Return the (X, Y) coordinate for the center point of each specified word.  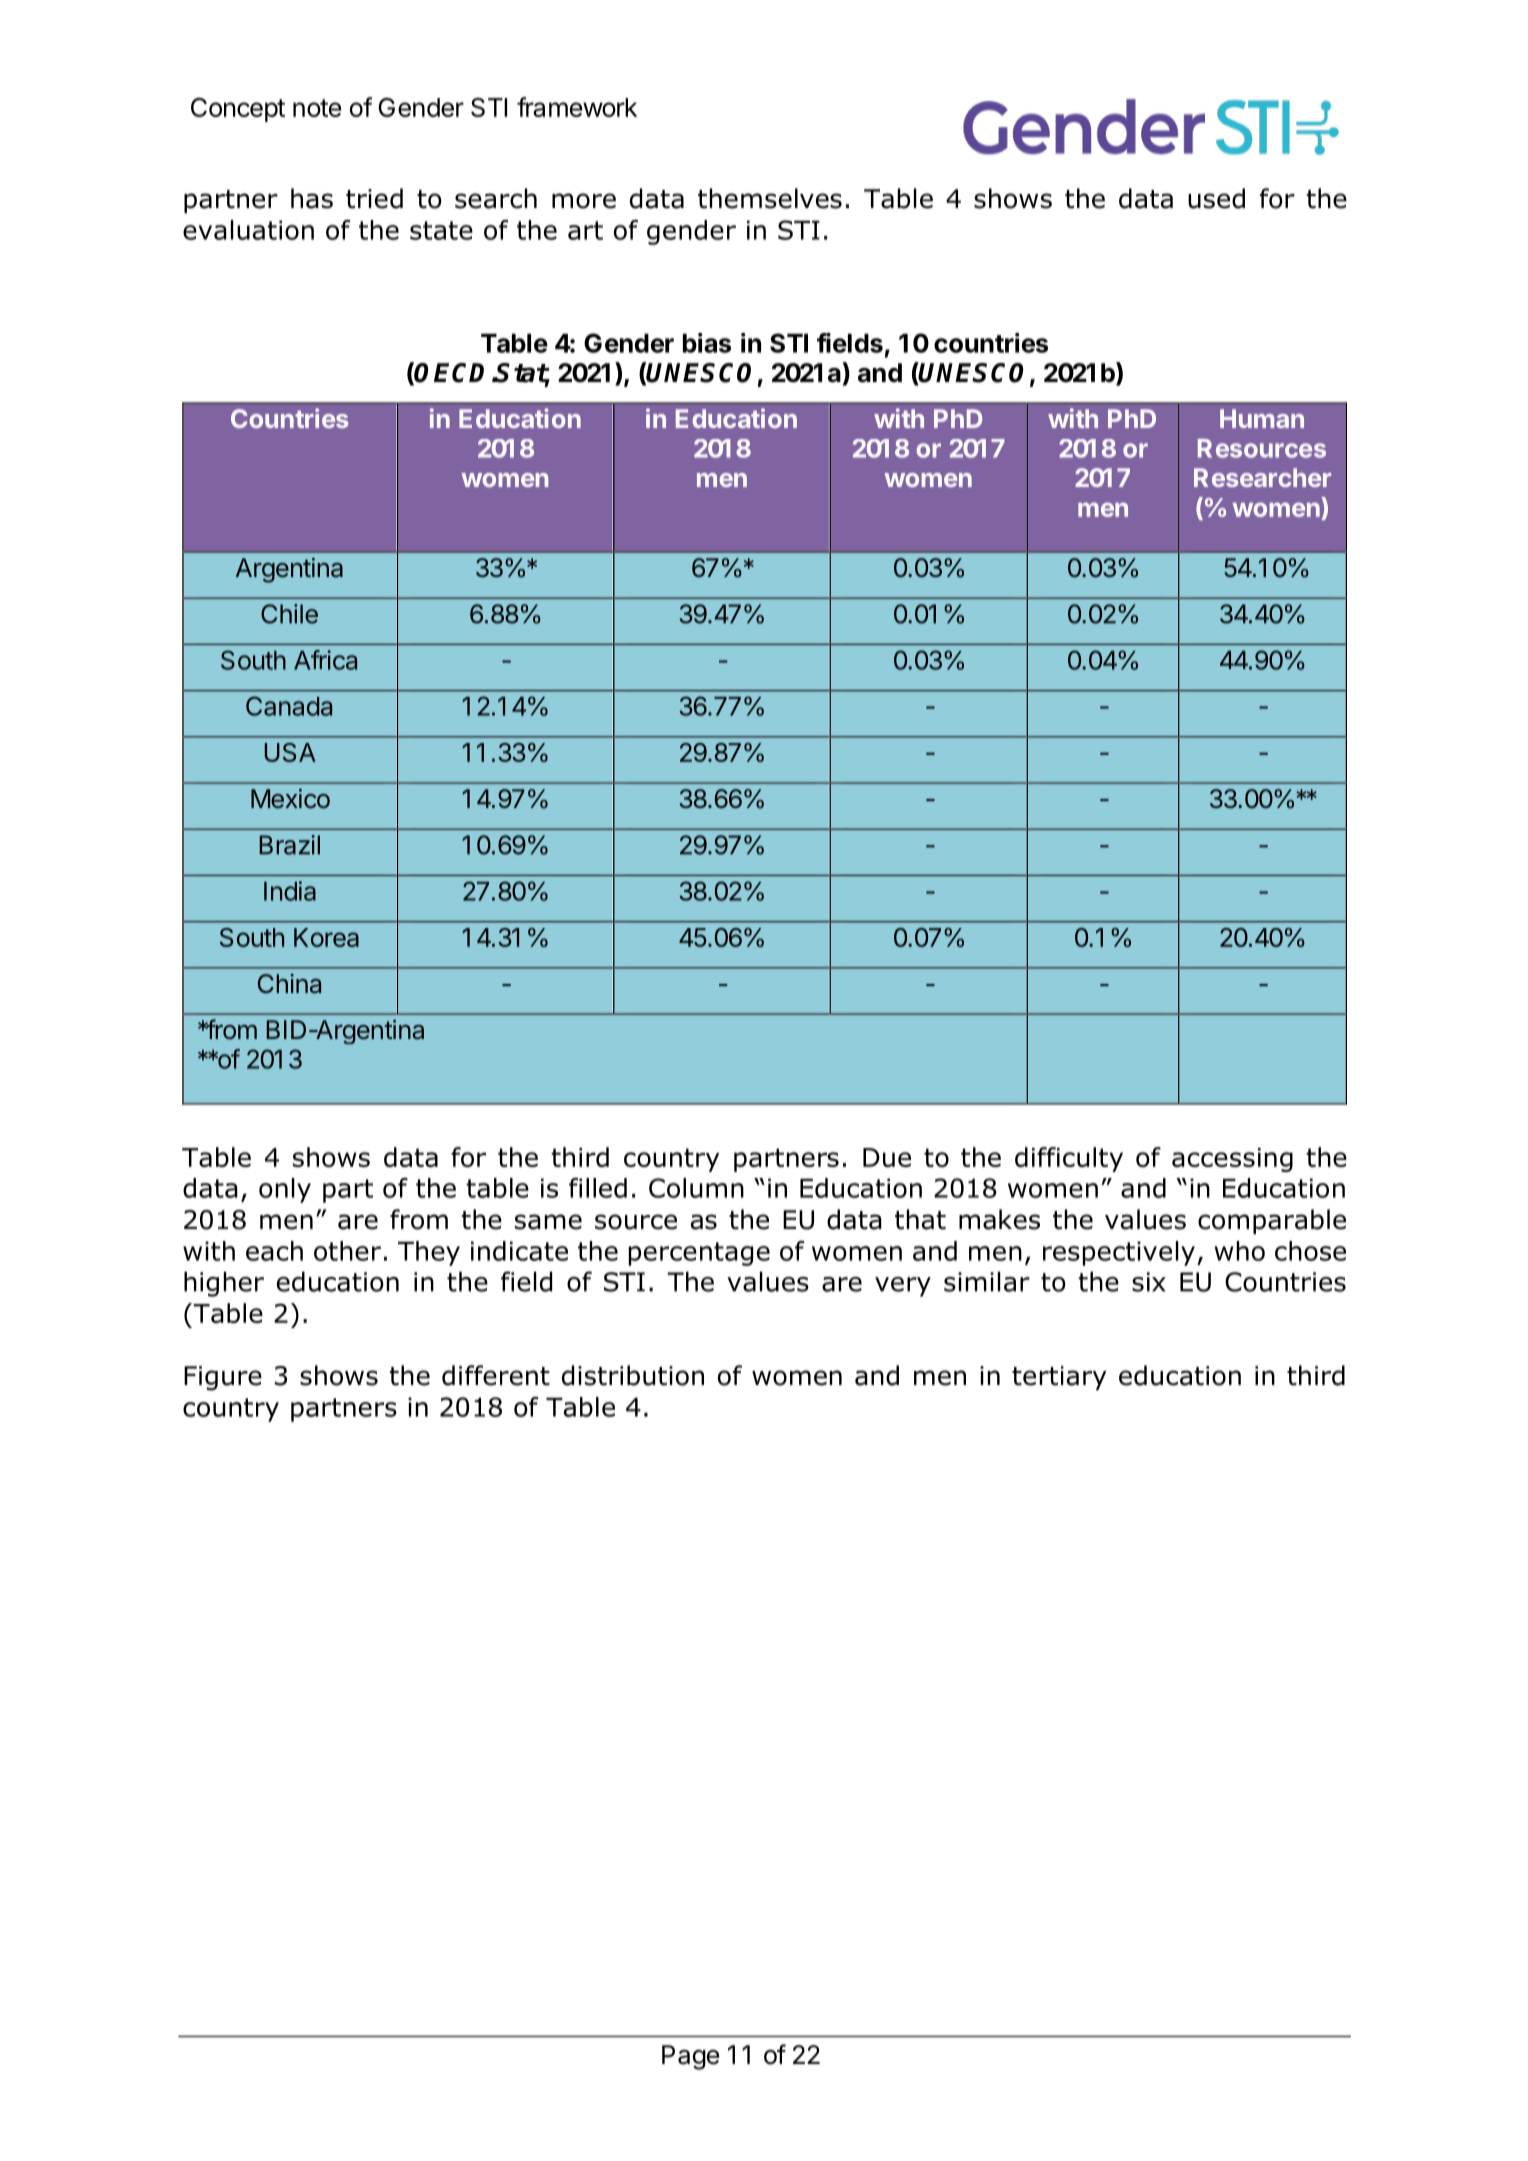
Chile (289, 614)
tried (374, 198)
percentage (699, 1254)
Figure (223, 1378)
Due (887, 1157)
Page (691, 2057)
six (1149, 1282)
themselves (770, 198)
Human (1262, 418)
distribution (633, 1375)
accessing (1232, 1160)
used (1216, 198)
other (347, 1251)
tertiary (1059, 1378)
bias (707, 343)
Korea (326, 937)
